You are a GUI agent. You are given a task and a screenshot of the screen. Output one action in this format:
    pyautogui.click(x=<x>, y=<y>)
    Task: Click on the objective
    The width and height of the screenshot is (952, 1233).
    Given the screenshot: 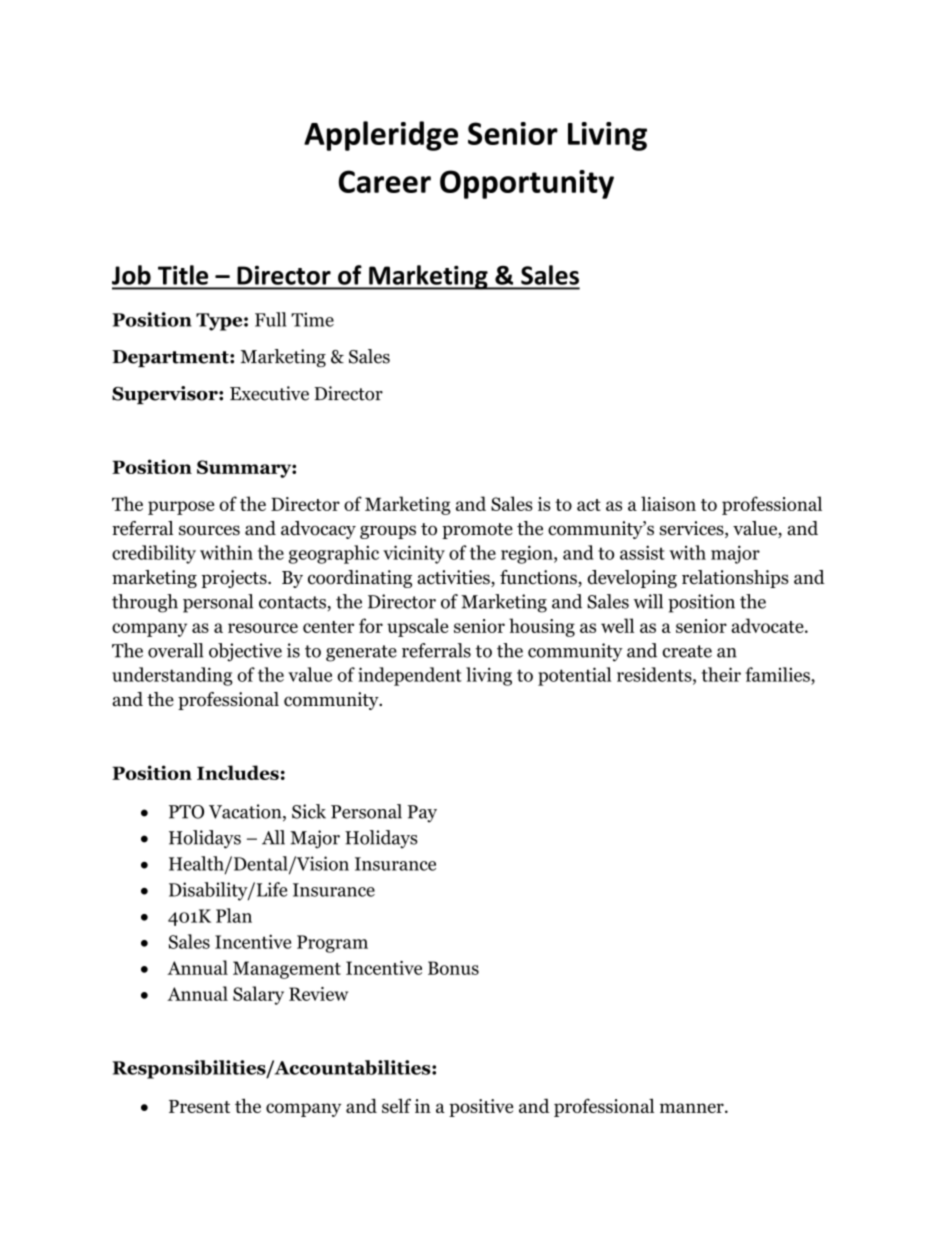 What is the action you would take?
    pyautogui.click(x=245, y=652)
